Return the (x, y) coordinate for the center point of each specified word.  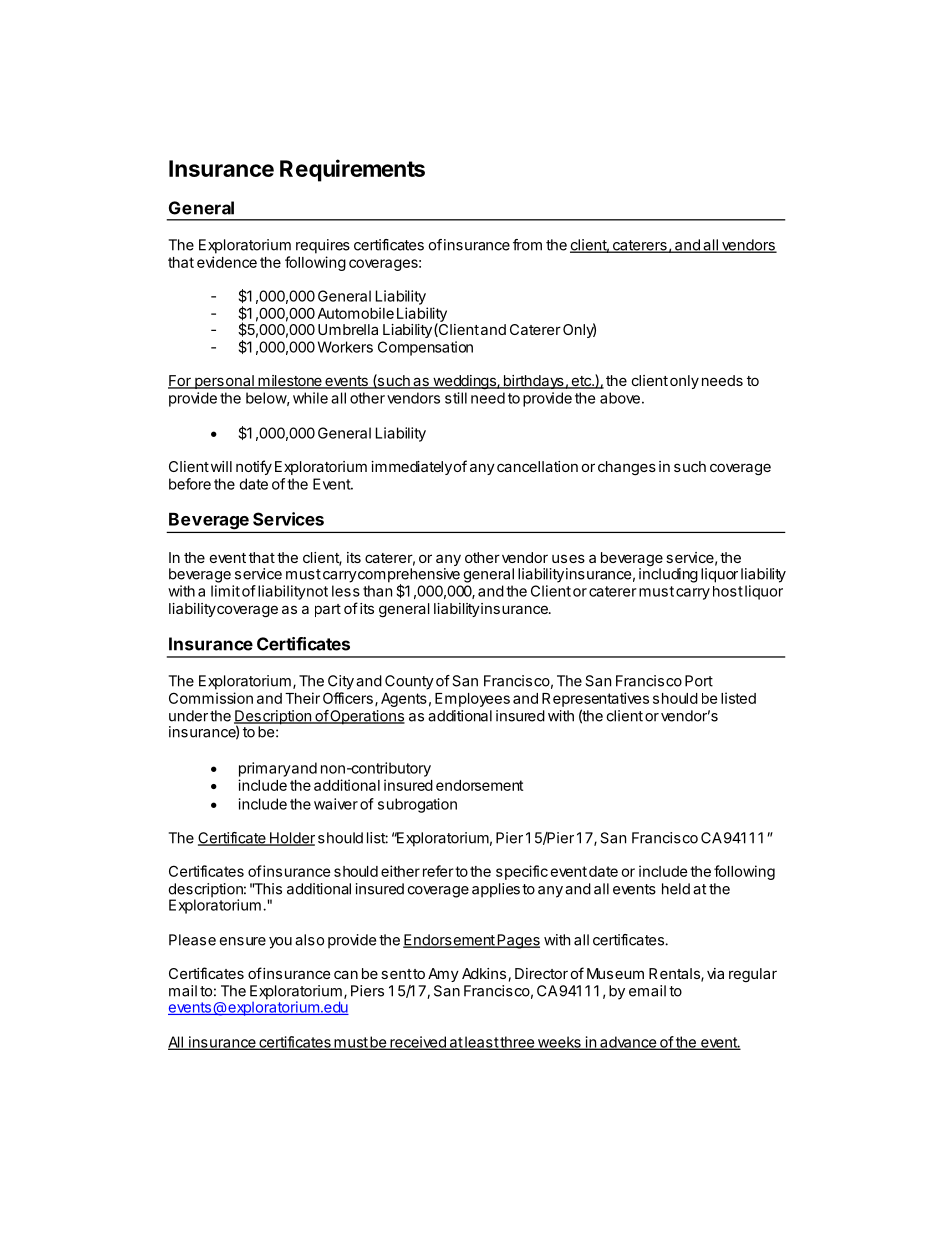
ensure (243, 941)
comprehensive (408, 576)
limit (225, 591)
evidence (227, 262)
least (481, 1043)
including (668, 574)
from (527, 245)
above (620, 398)
